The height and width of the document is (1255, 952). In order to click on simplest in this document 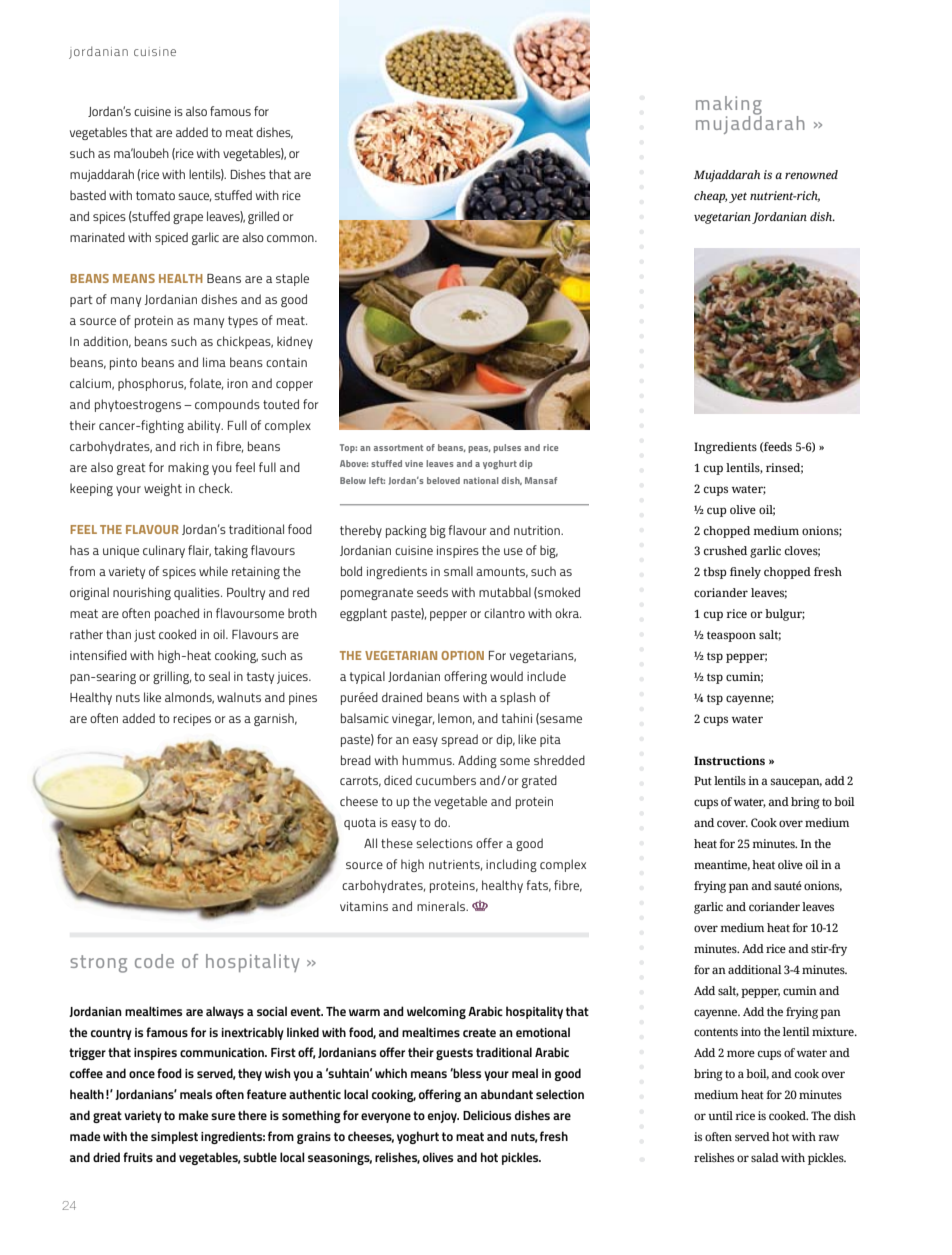, I will do `click(174, 1137)`.
